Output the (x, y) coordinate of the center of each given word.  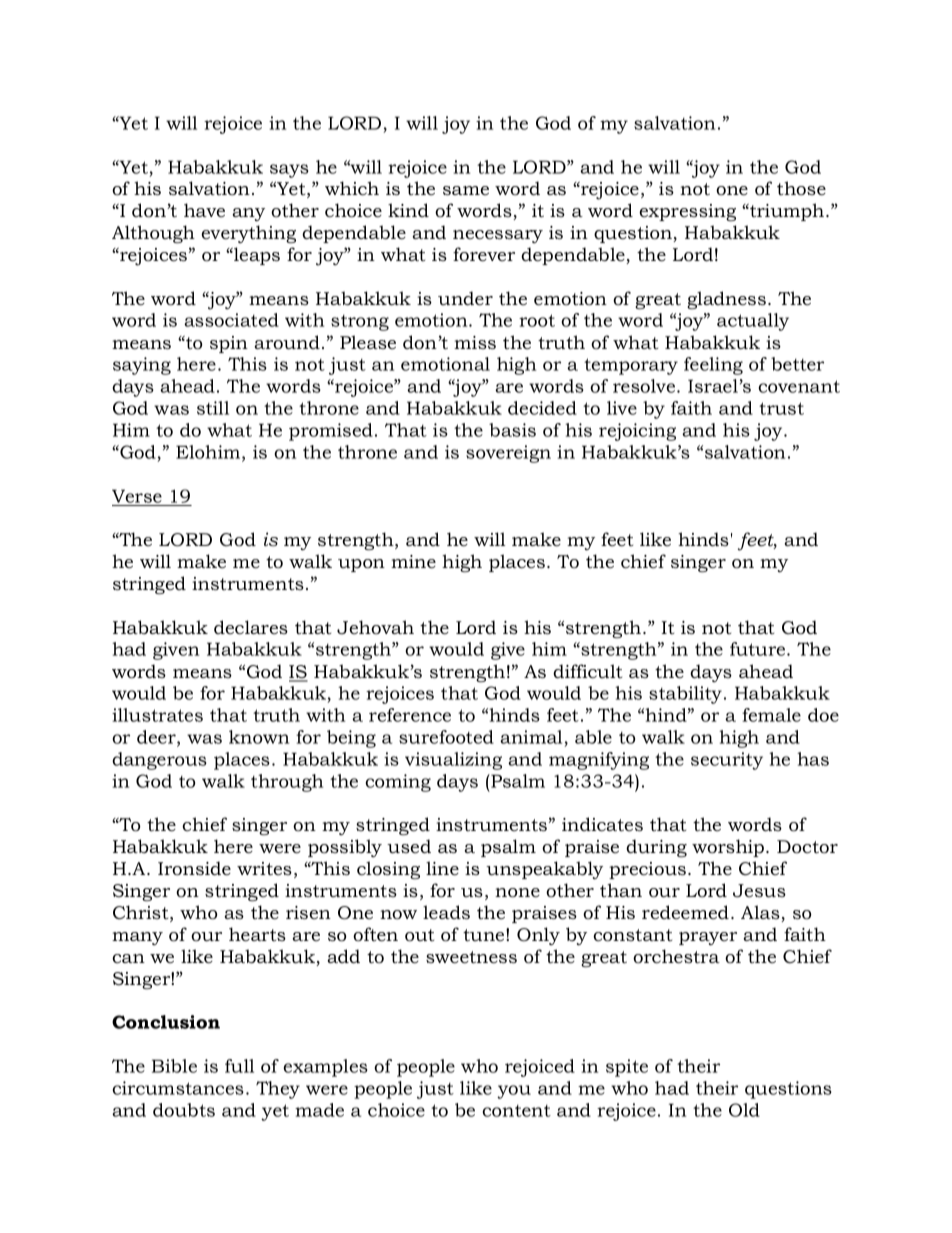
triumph (787, 212)
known (259, 737)
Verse (137, 496)
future (759, 649)
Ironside (194, 868)
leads (446, 912)
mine (413, 562)
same (466, 191)
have (204, 210)
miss (475, 343)
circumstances (178, 1088)
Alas (761, 913)
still (213, 408)
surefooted (446, 737)
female (771, 715)
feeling (713, 366)
